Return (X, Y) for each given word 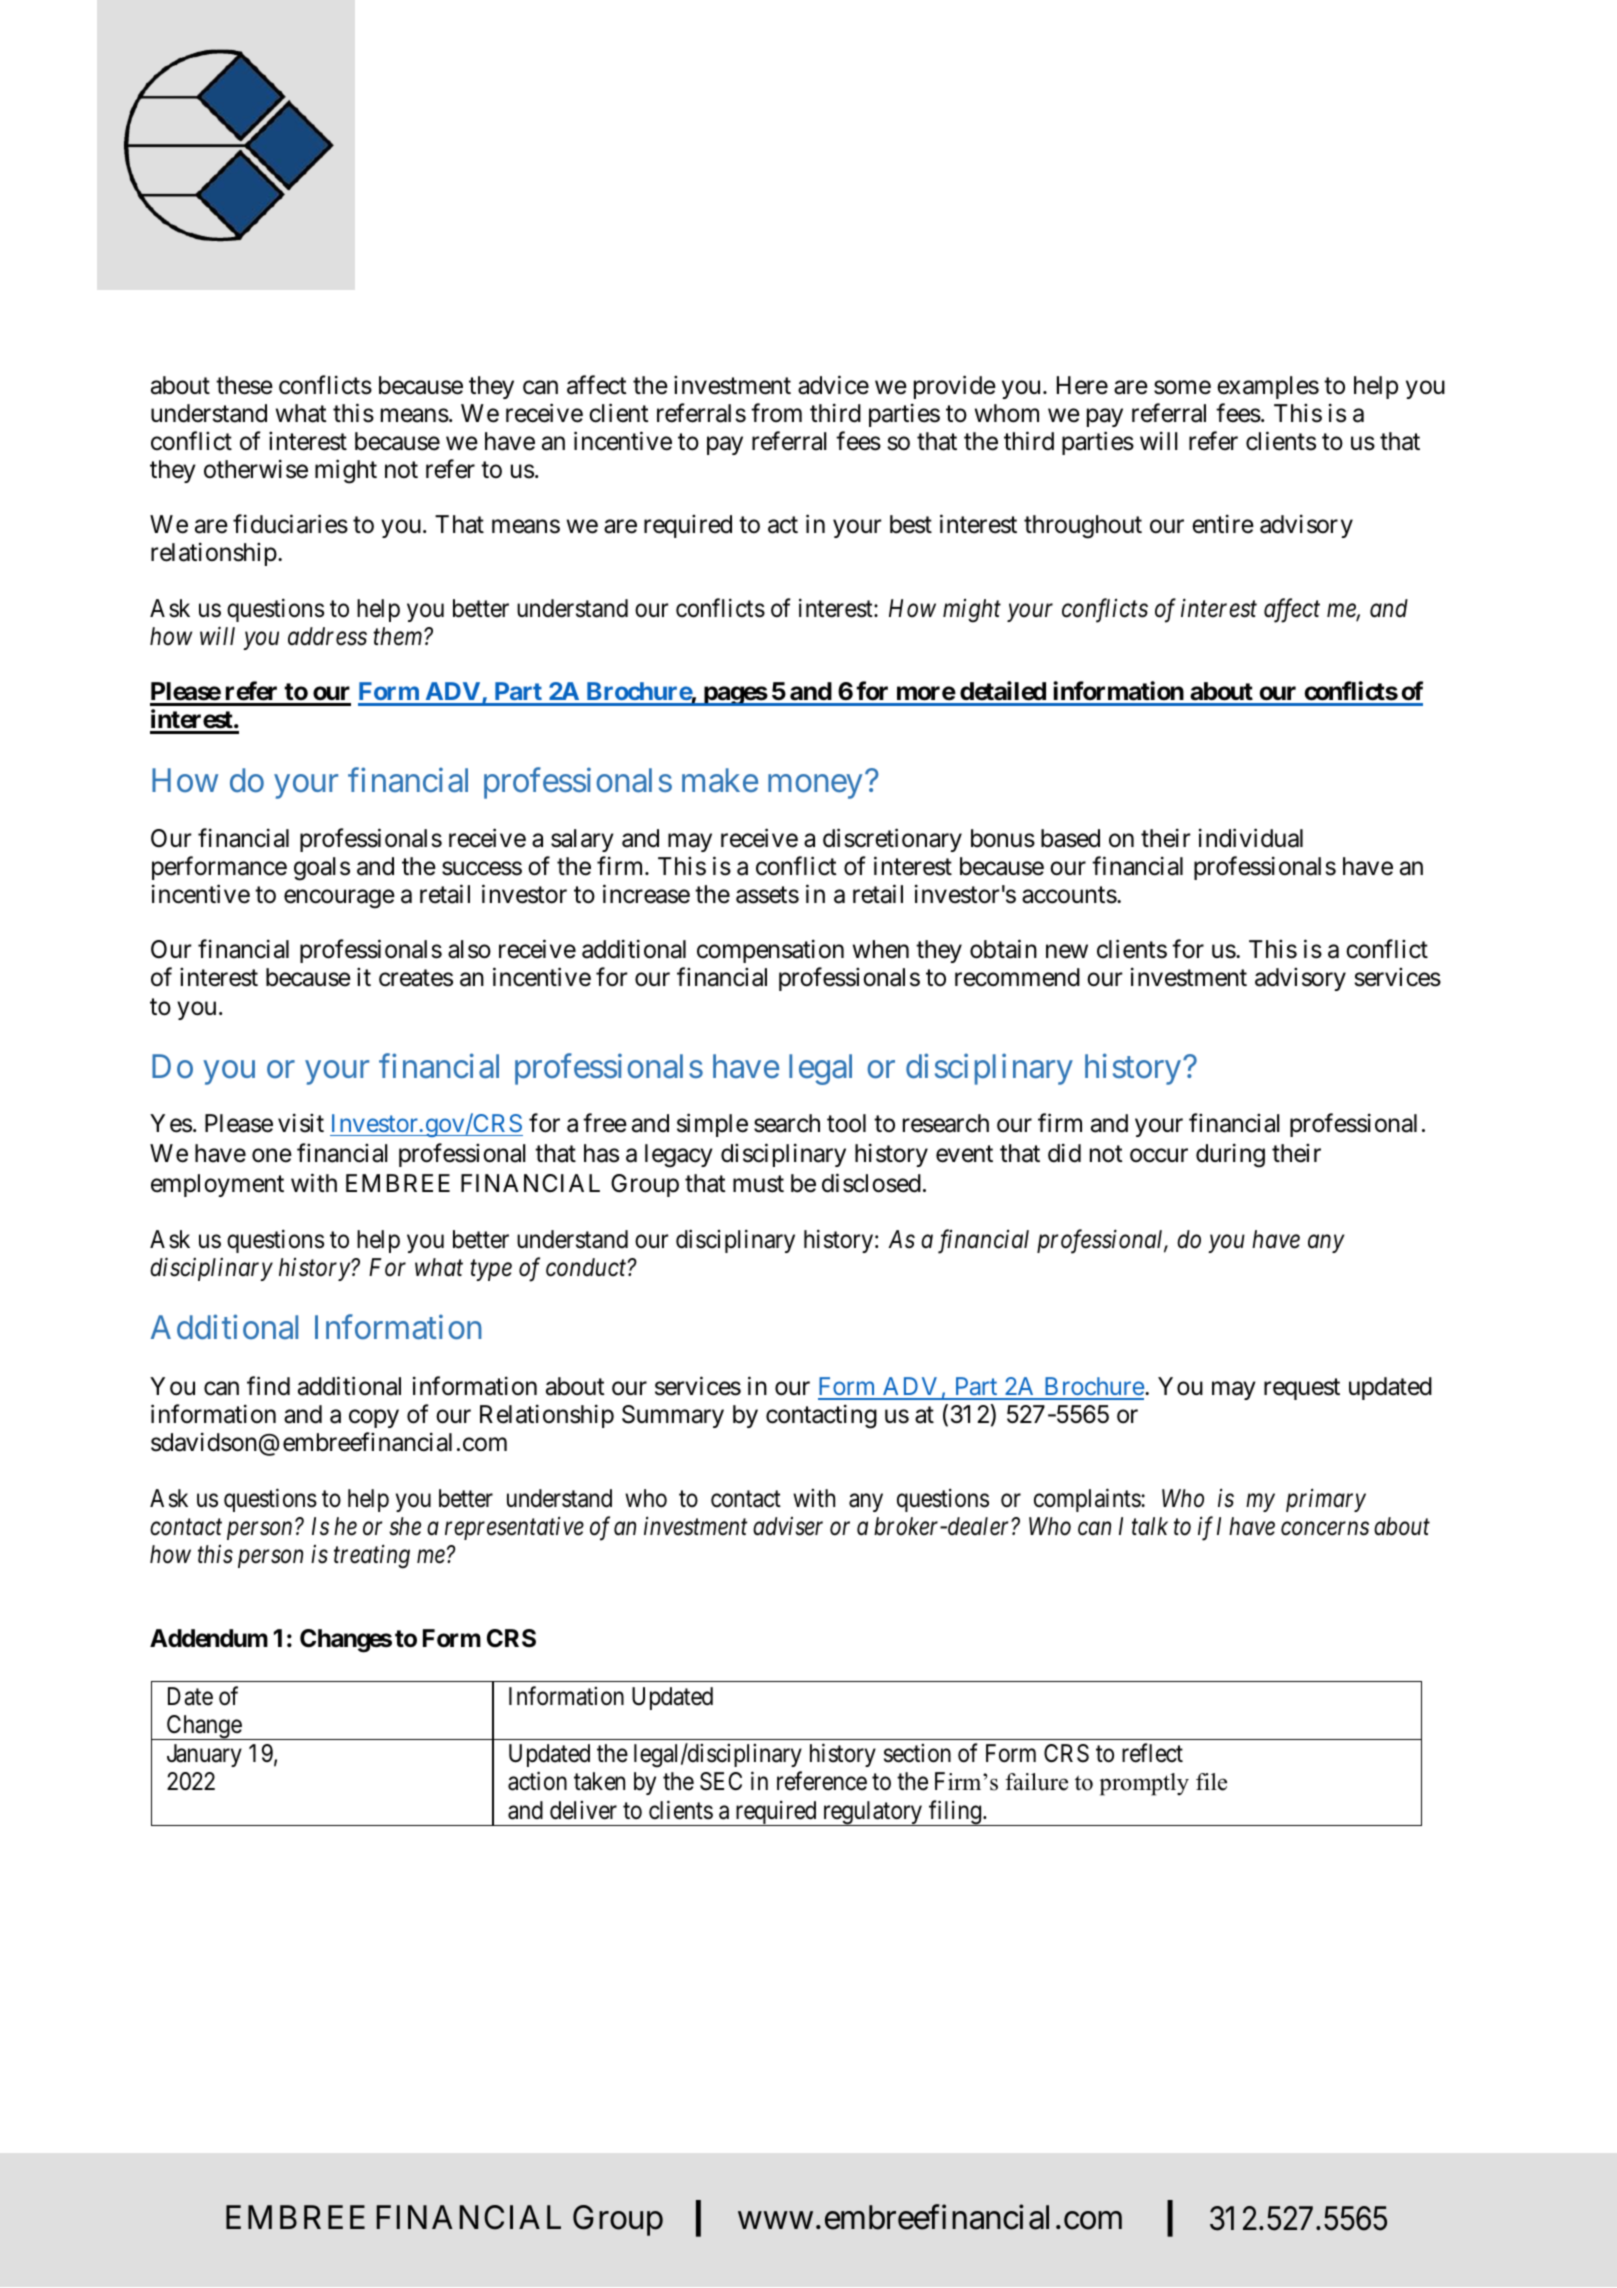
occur (1159, 1156)
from (776, 413)
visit (301, 1123)
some (1182, 388)
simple (712, 1125)
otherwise (256, 469)
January (204, 1755)
